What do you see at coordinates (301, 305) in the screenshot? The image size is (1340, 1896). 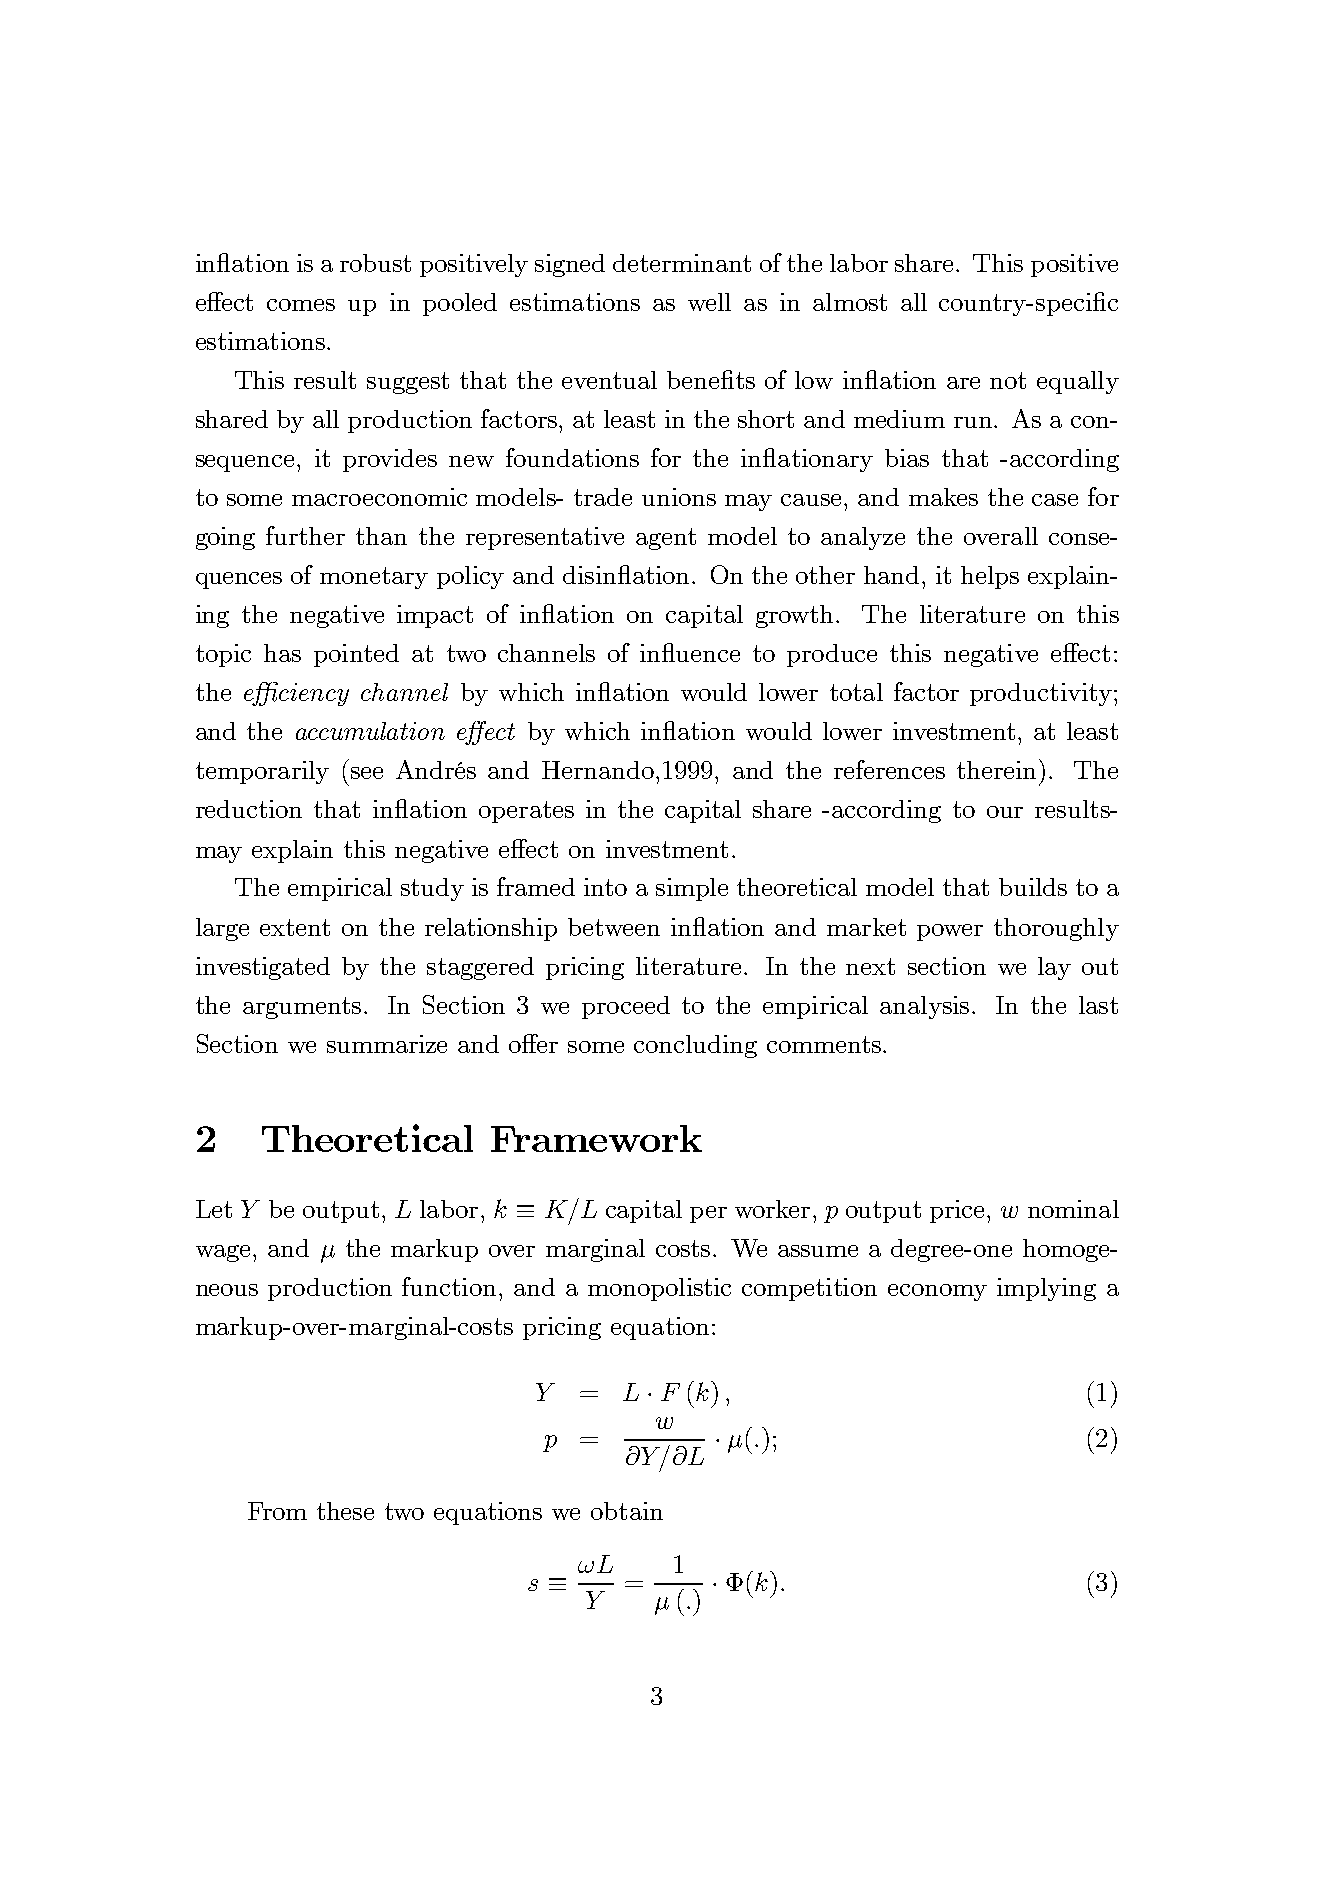 I see `comes` at bounding box center [301, 305].
